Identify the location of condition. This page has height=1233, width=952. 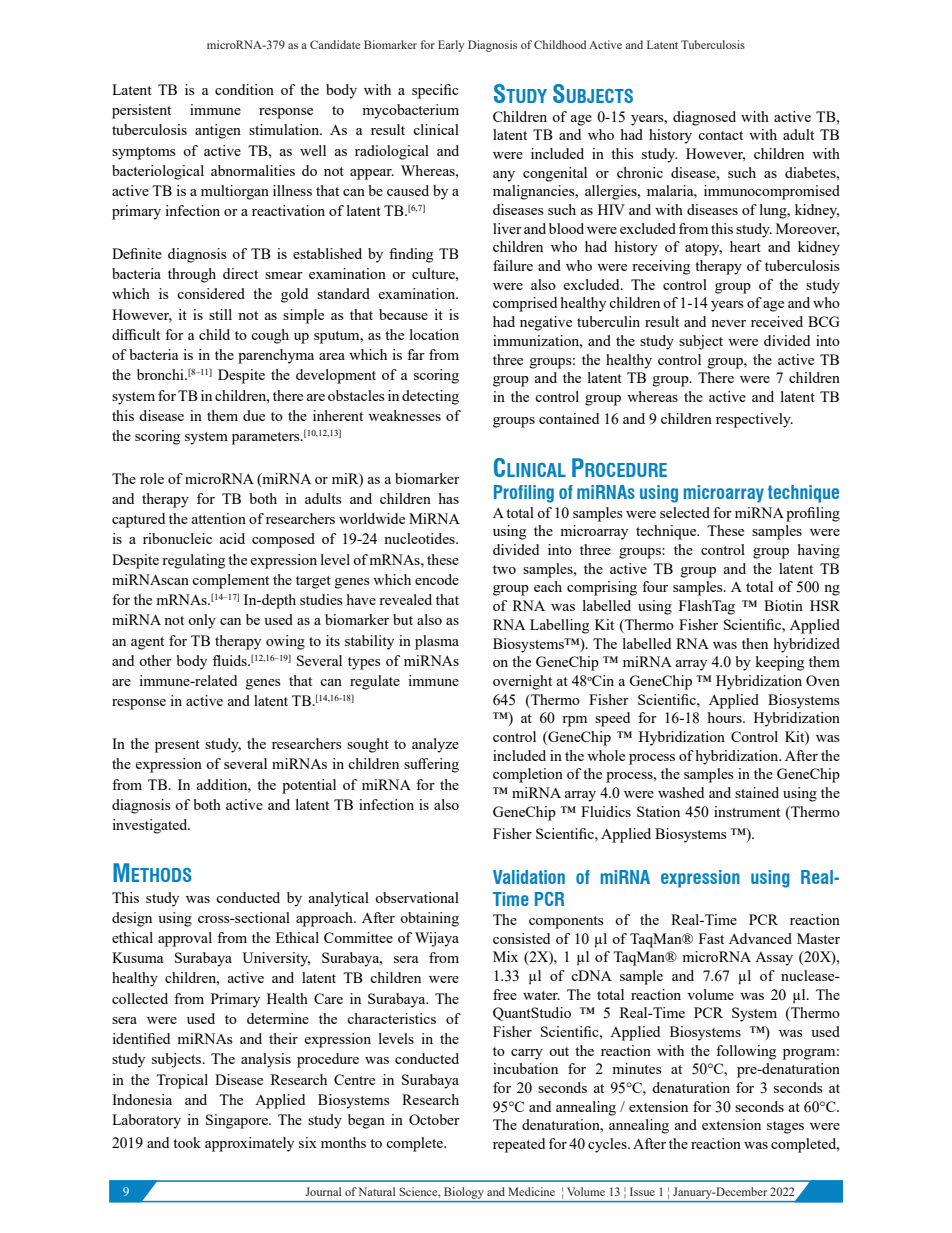
(244, 89).
